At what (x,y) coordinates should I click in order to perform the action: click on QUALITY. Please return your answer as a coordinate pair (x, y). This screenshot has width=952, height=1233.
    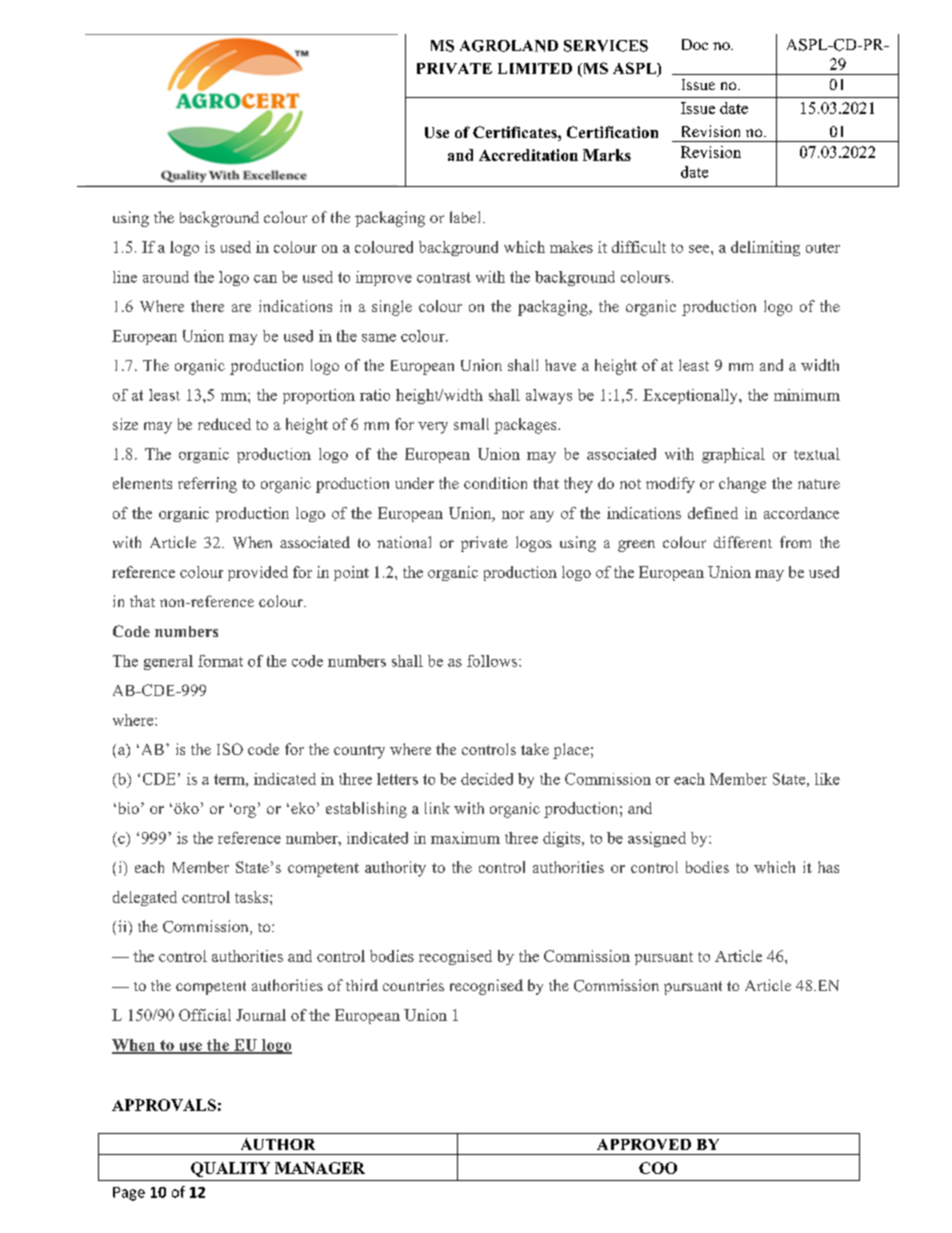
    Looking at the image, I should click on (230, 1169).
